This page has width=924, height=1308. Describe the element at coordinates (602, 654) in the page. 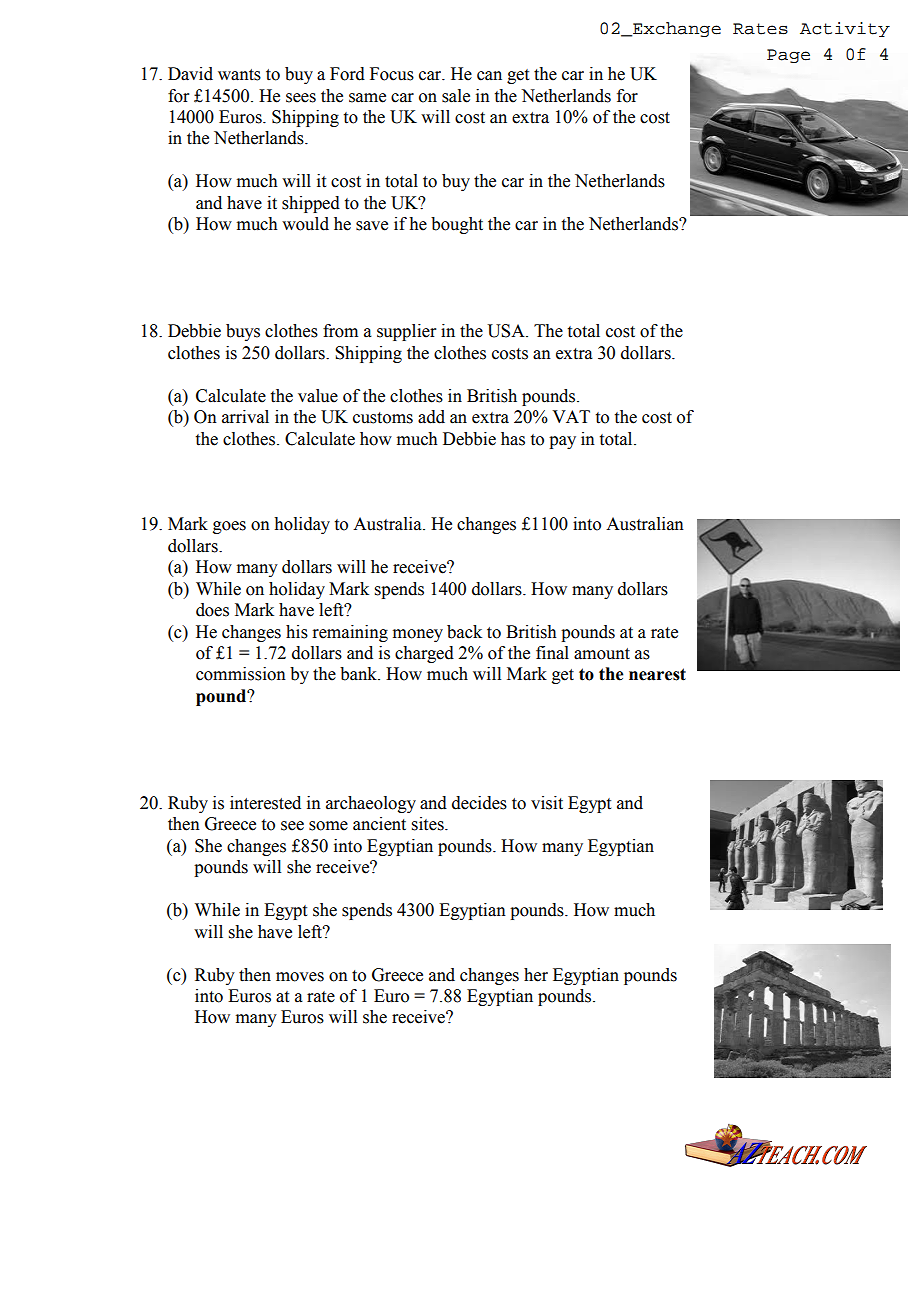

I see `amount` at that location.
